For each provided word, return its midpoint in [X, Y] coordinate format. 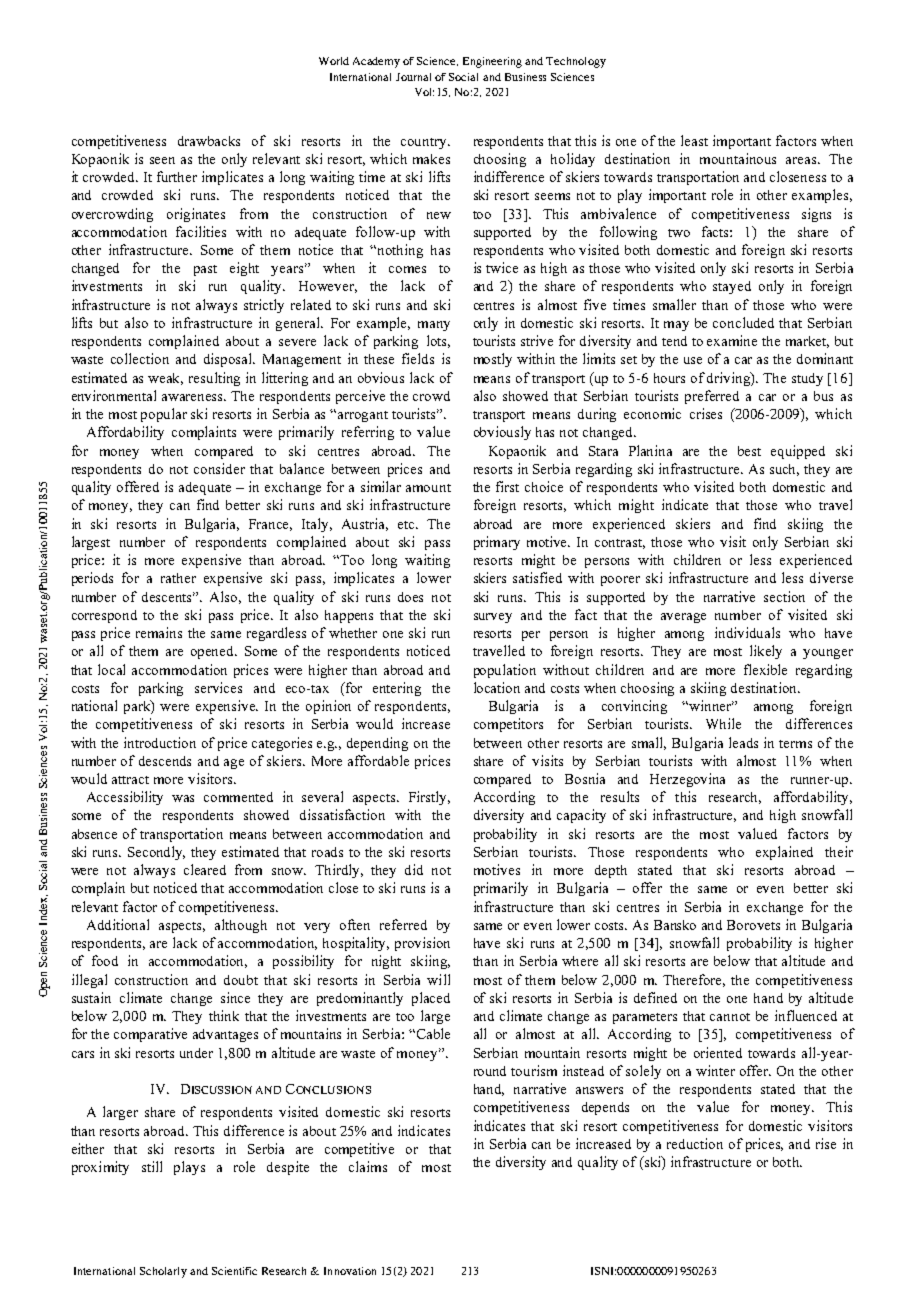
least [694, 140]
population [505, 671]
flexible [765, 669]
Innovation [350, 1271]
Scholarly [163, 1272]
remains [159, 632]
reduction [695, 1143]
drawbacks [209, 141]
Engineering [492, 62]
